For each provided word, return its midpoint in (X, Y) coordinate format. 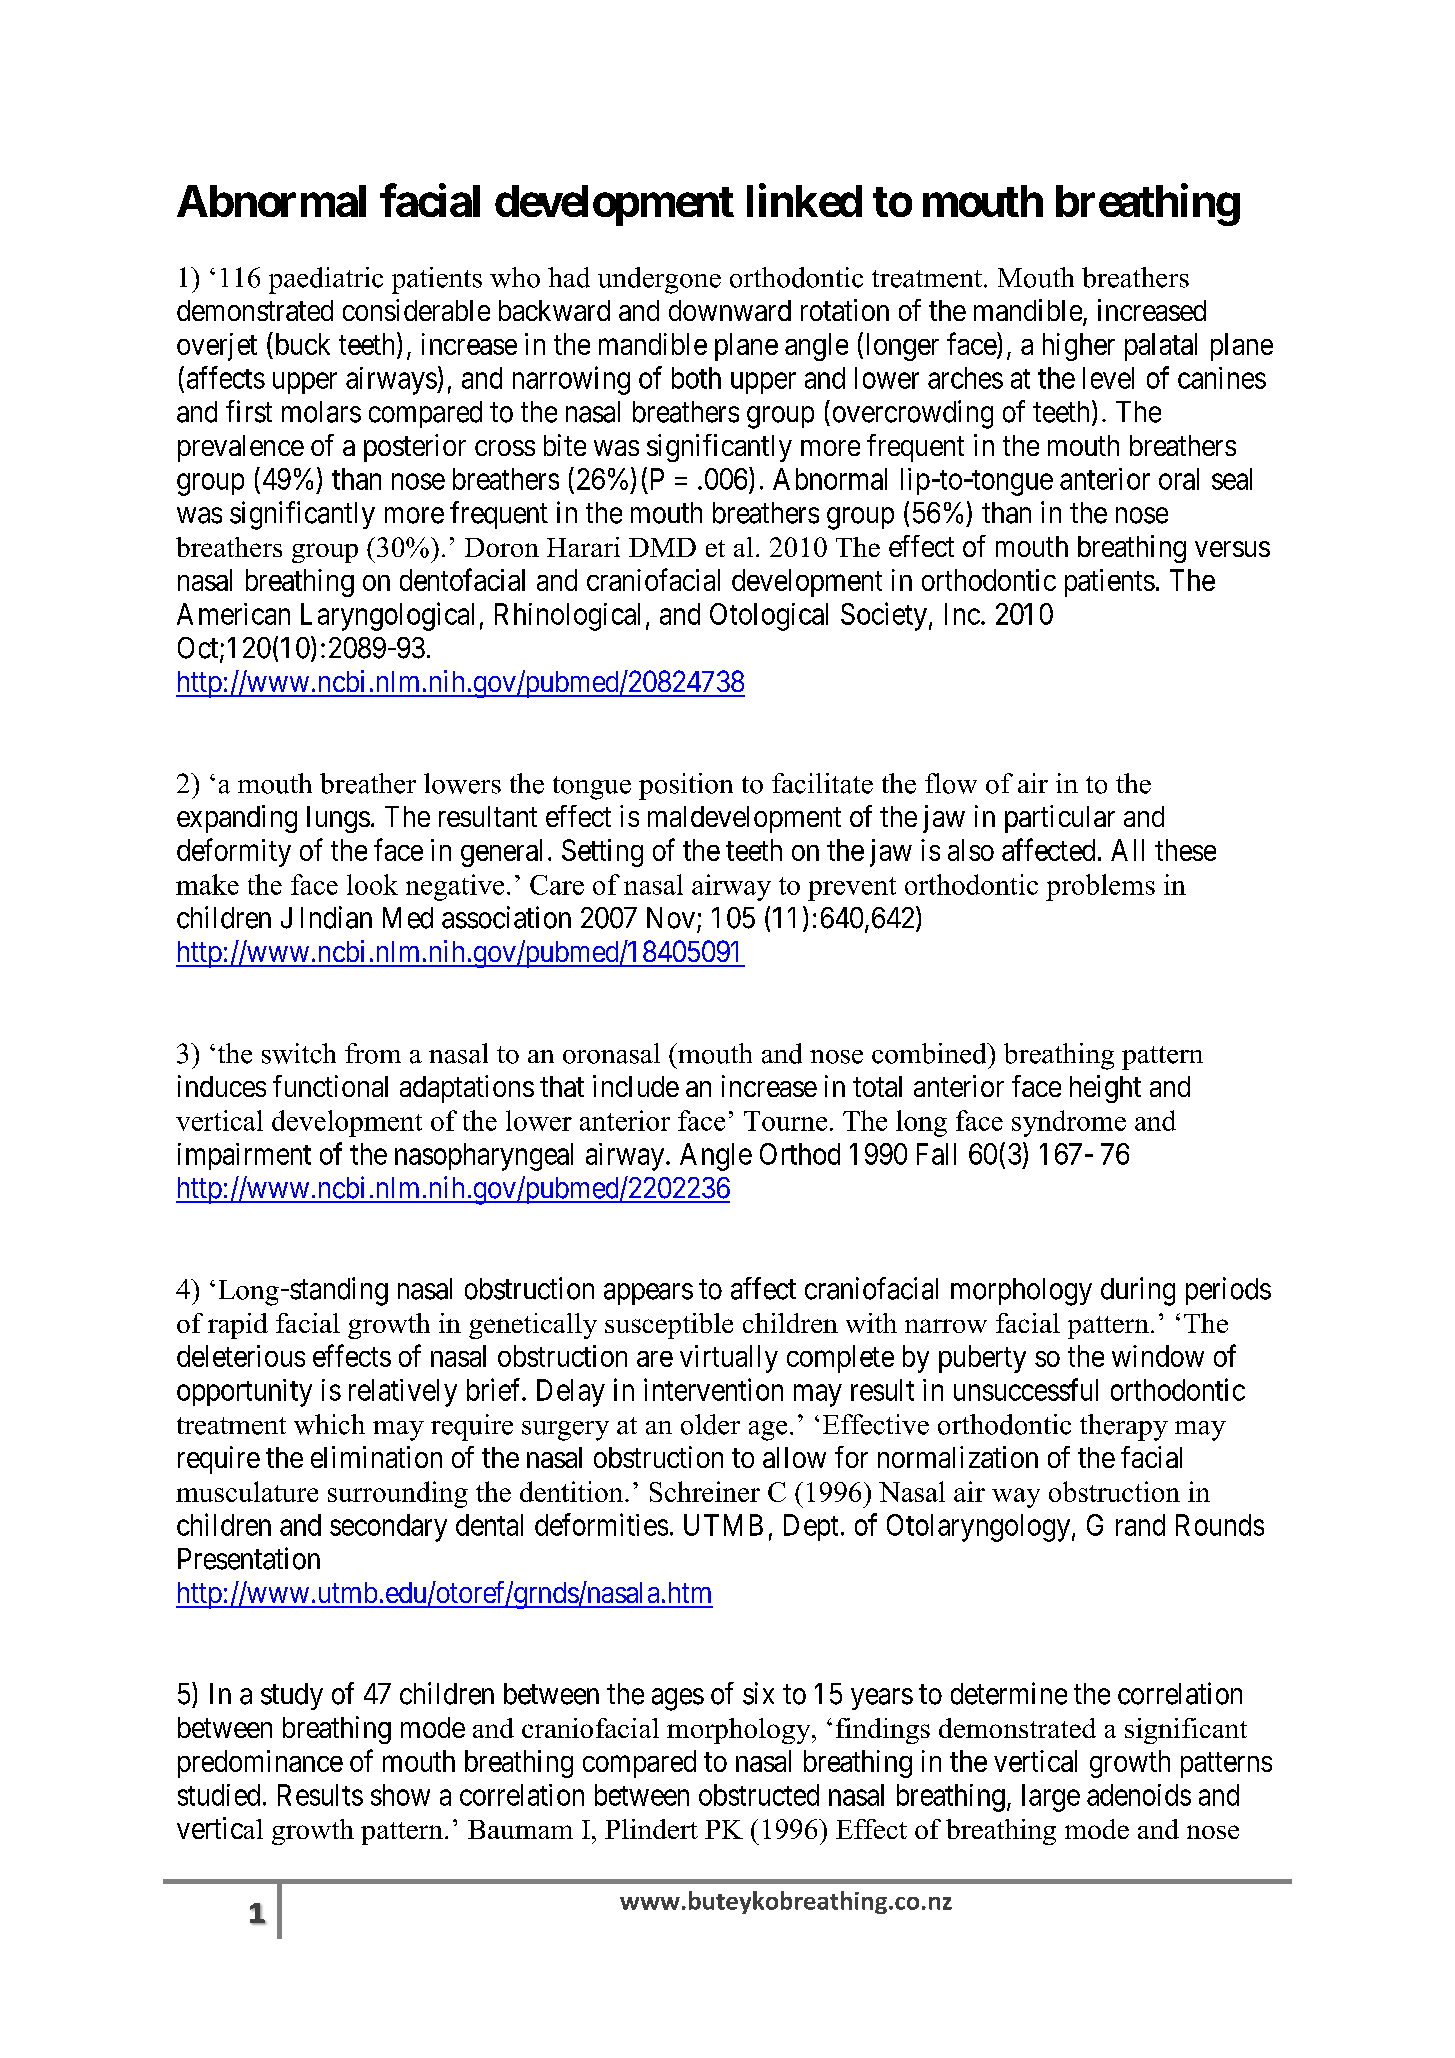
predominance (260, 1764)
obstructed (759, 1795)
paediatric (326, 280)
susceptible (669, 1326)
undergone (659, 280)
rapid (238, 1326)
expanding (237, 819)
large (1051, 1798)
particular (1060, 819)
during (1138, 1291)
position (686, 786)
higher (1079, 347)
